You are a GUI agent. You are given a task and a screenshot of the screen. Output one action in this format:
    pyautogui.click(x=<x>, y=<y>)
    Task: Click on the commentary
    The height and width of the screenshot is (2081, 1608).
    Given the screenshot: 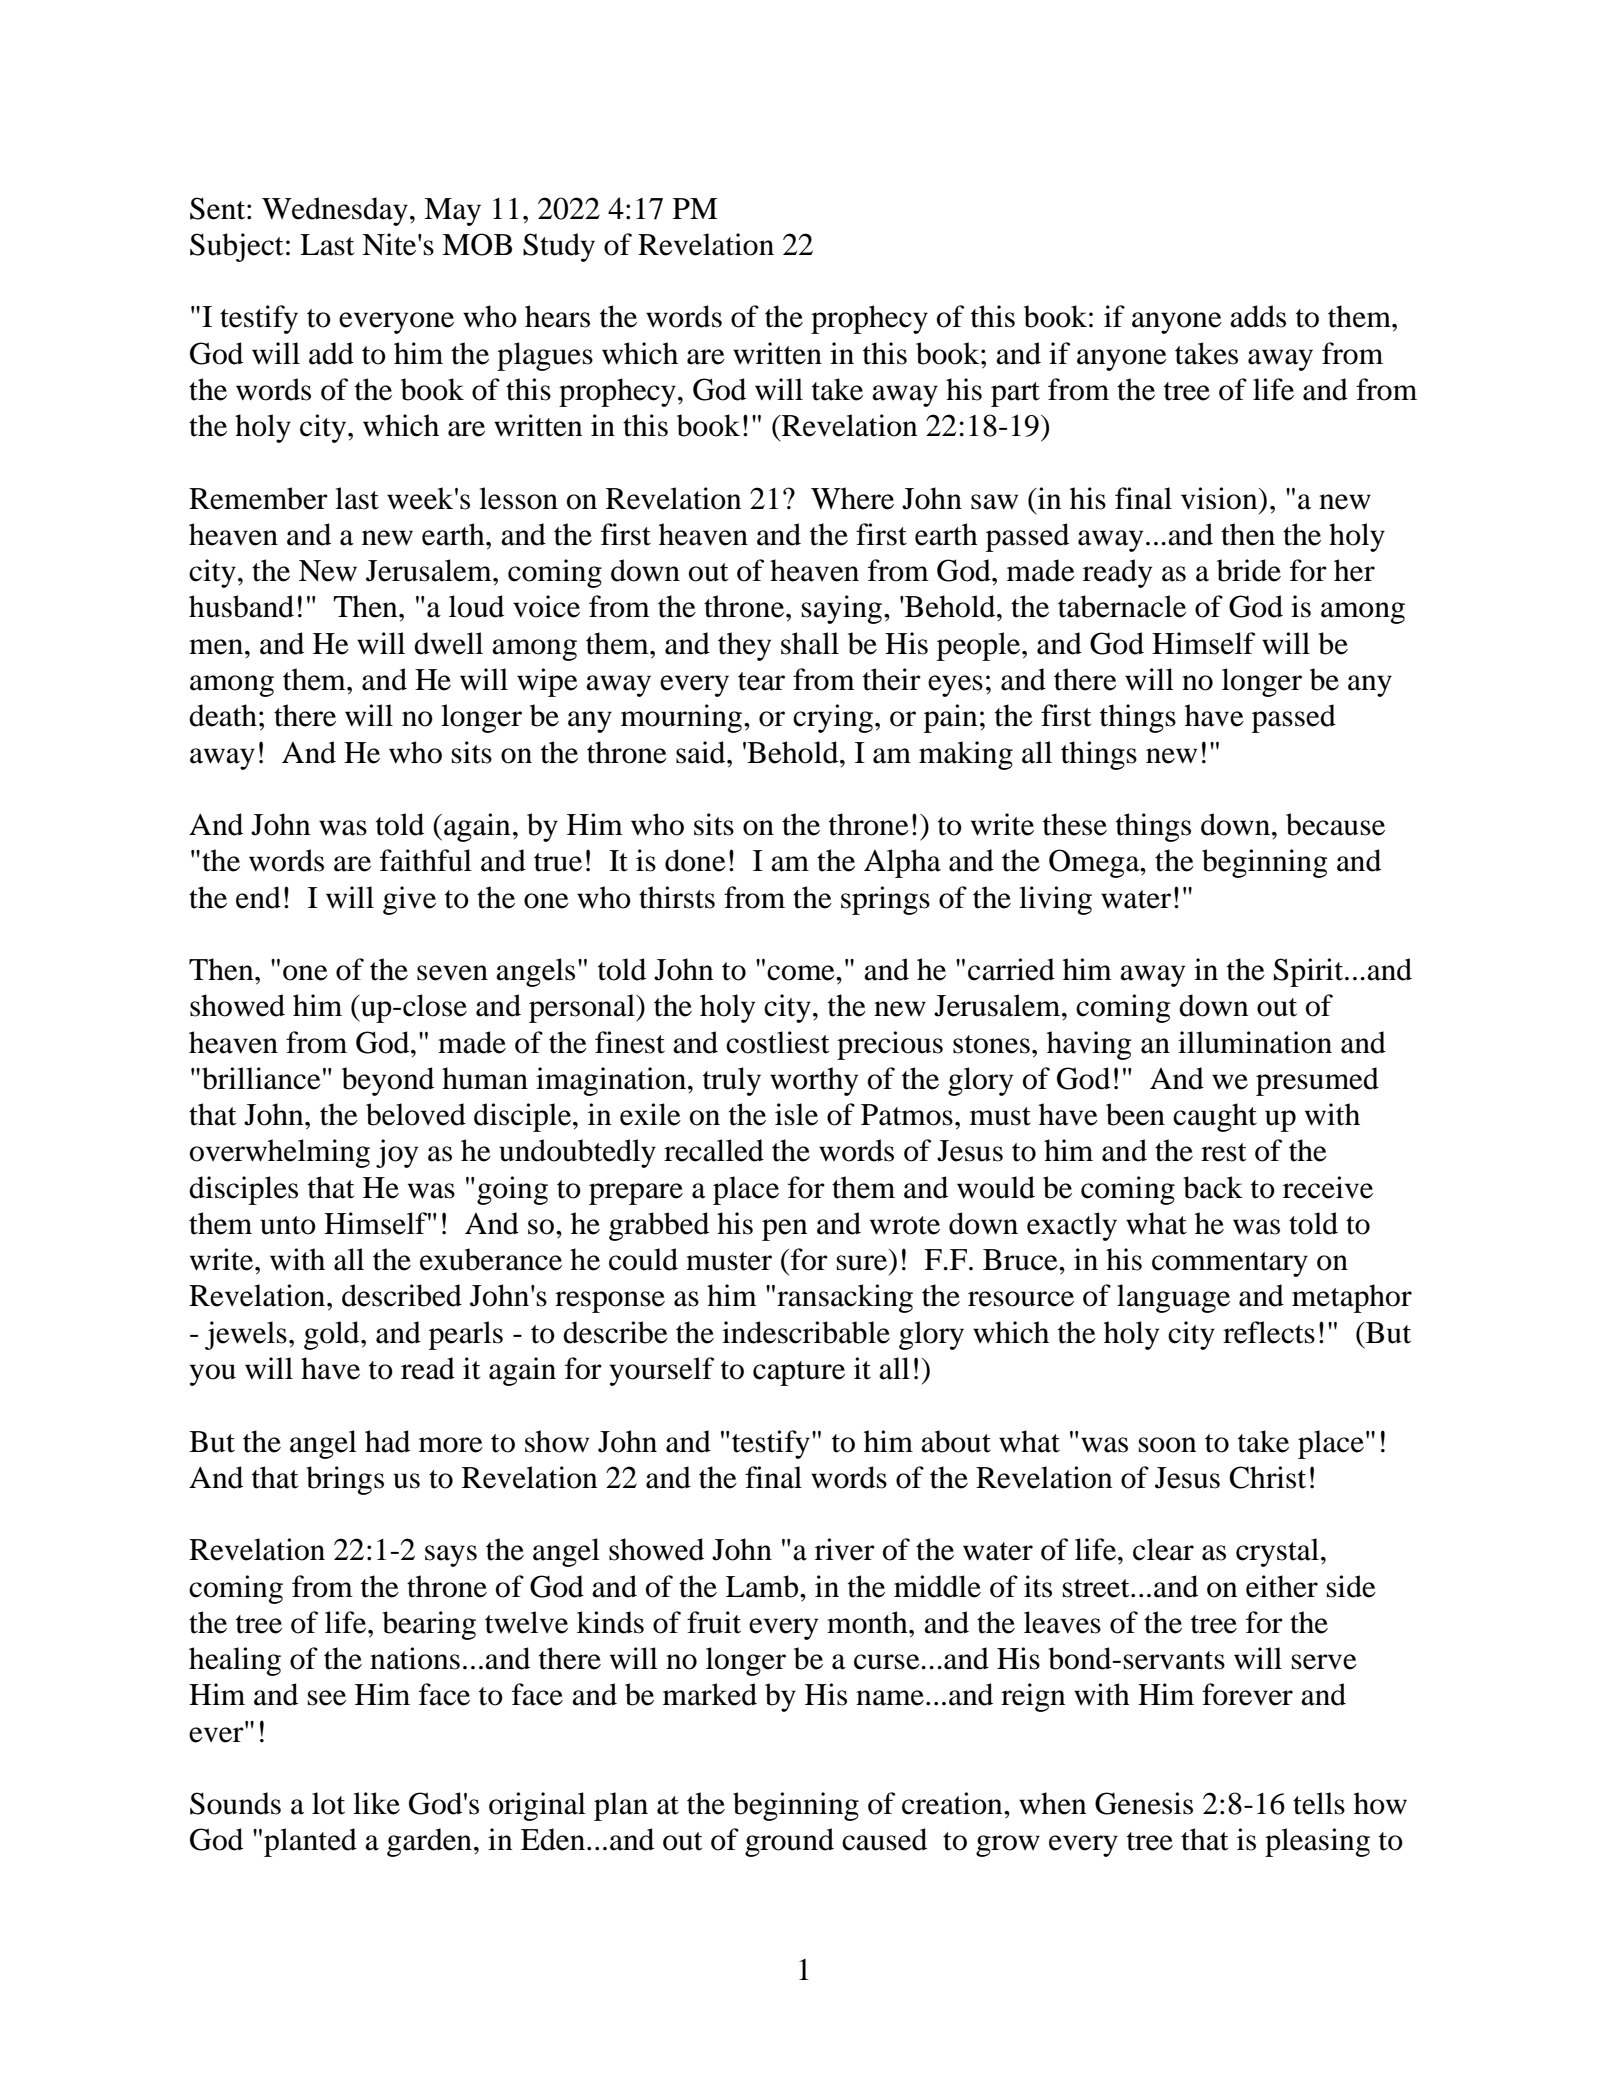 What is the action you would take?
    pyautogui.click(x=1230, y=1264)
